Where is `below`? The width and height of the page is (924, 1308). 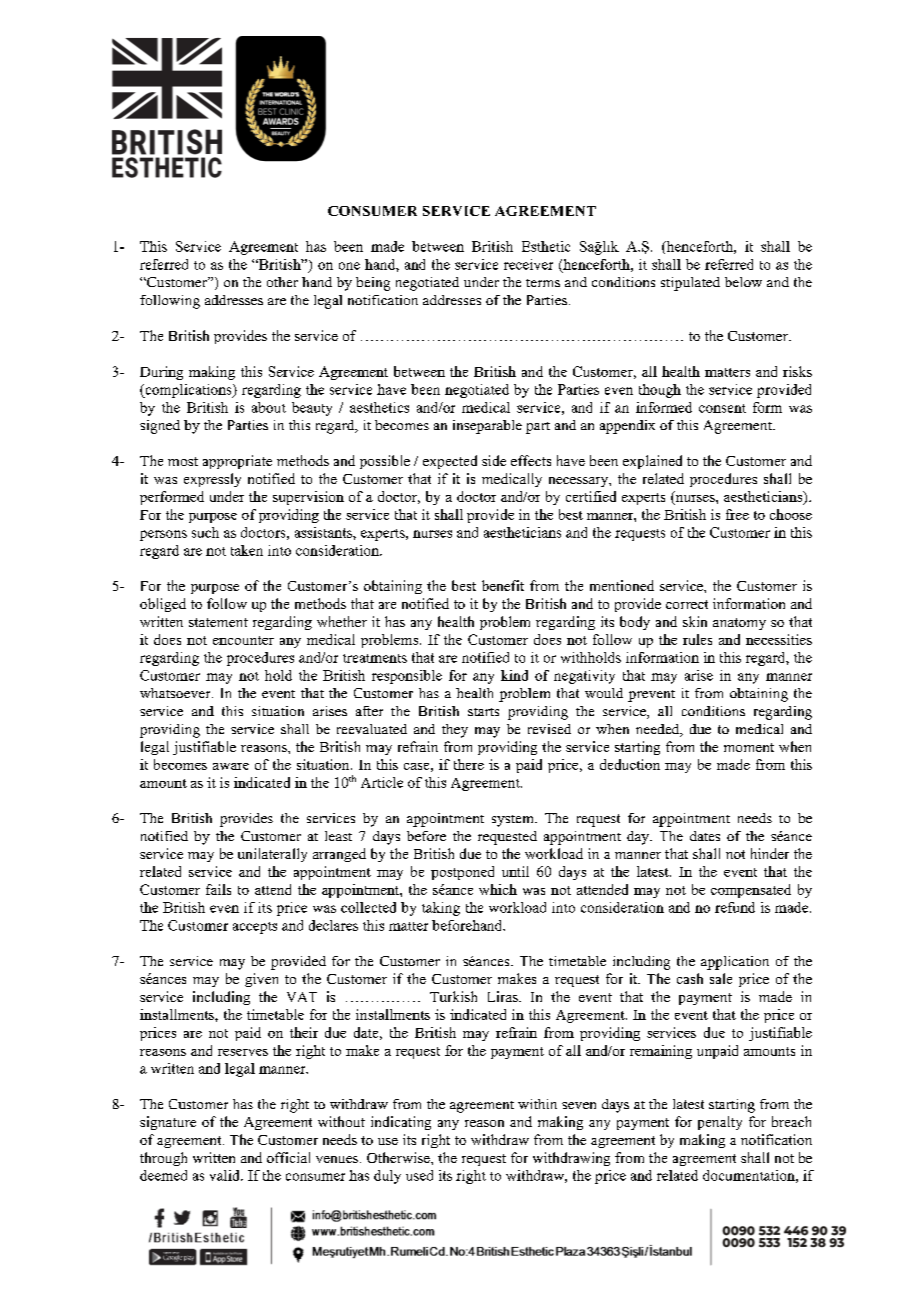 below is located at coordinates (743, 282).
